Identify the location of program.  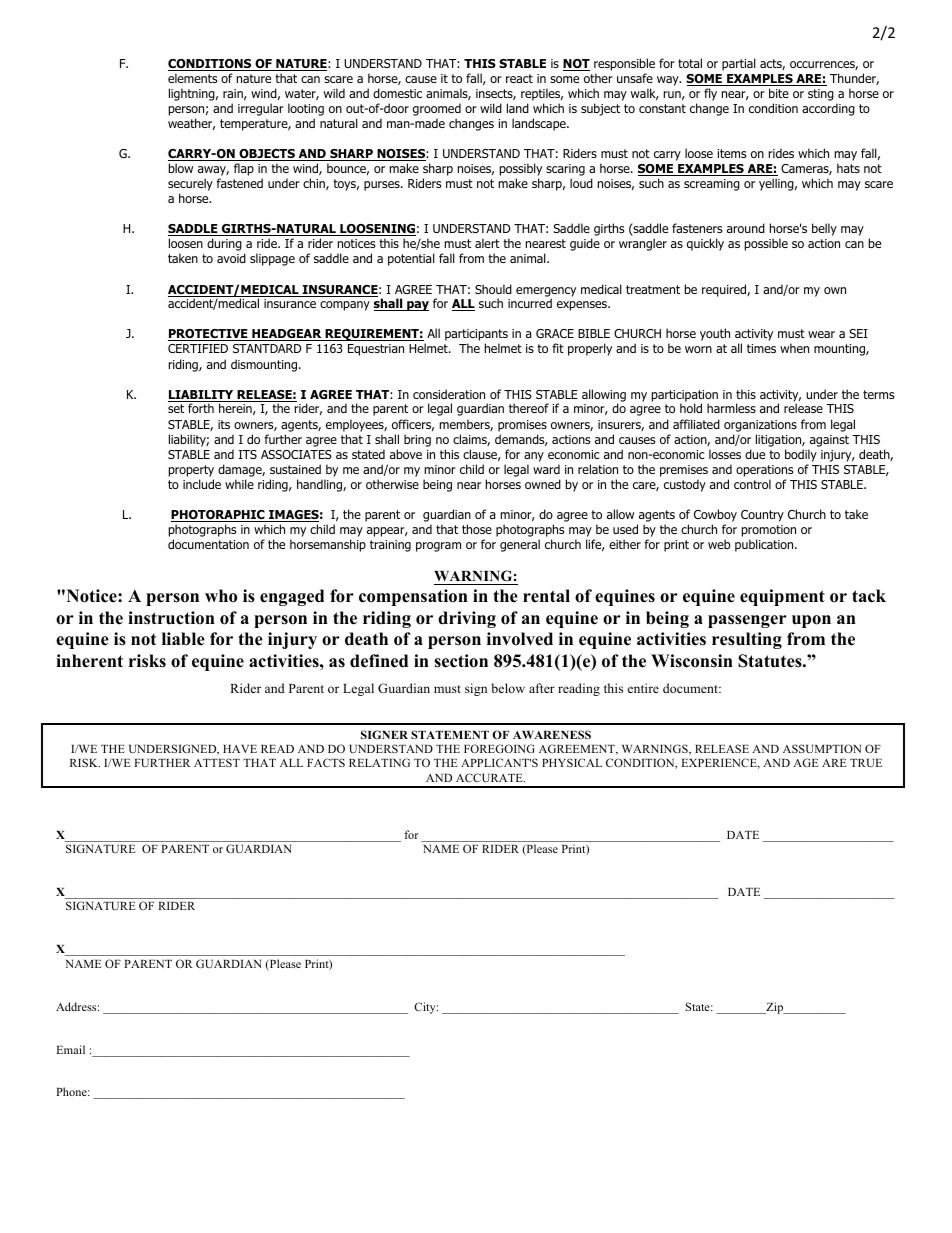
(438, 547).
